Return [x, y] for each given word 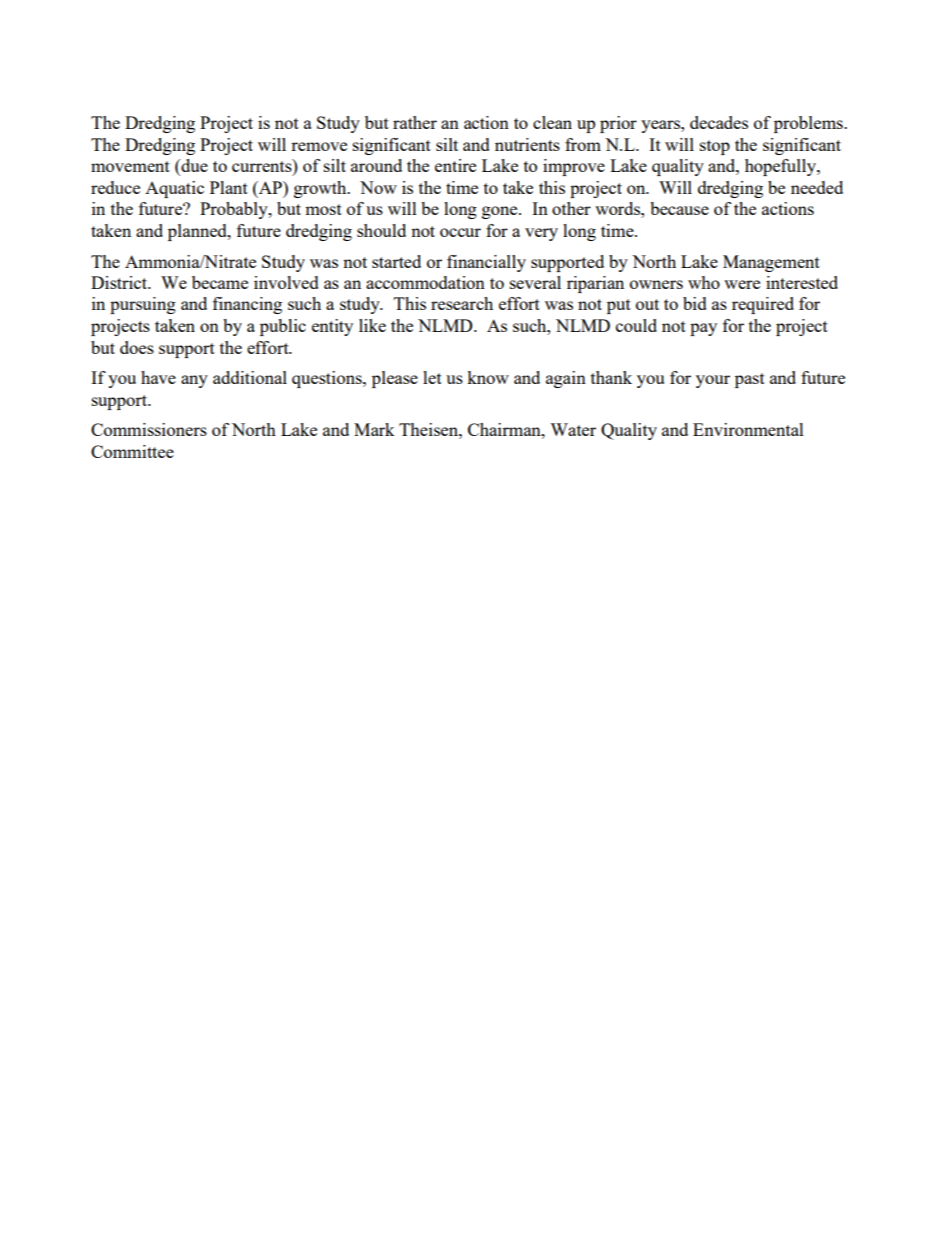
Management [771, 263]
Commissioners [149, 429]
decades [719, 122]
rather [415, 122]
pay [703, 329]
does [137, 347]
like [372, 325]
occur [460, 232]
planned [198, 232]
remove [319, 146]
